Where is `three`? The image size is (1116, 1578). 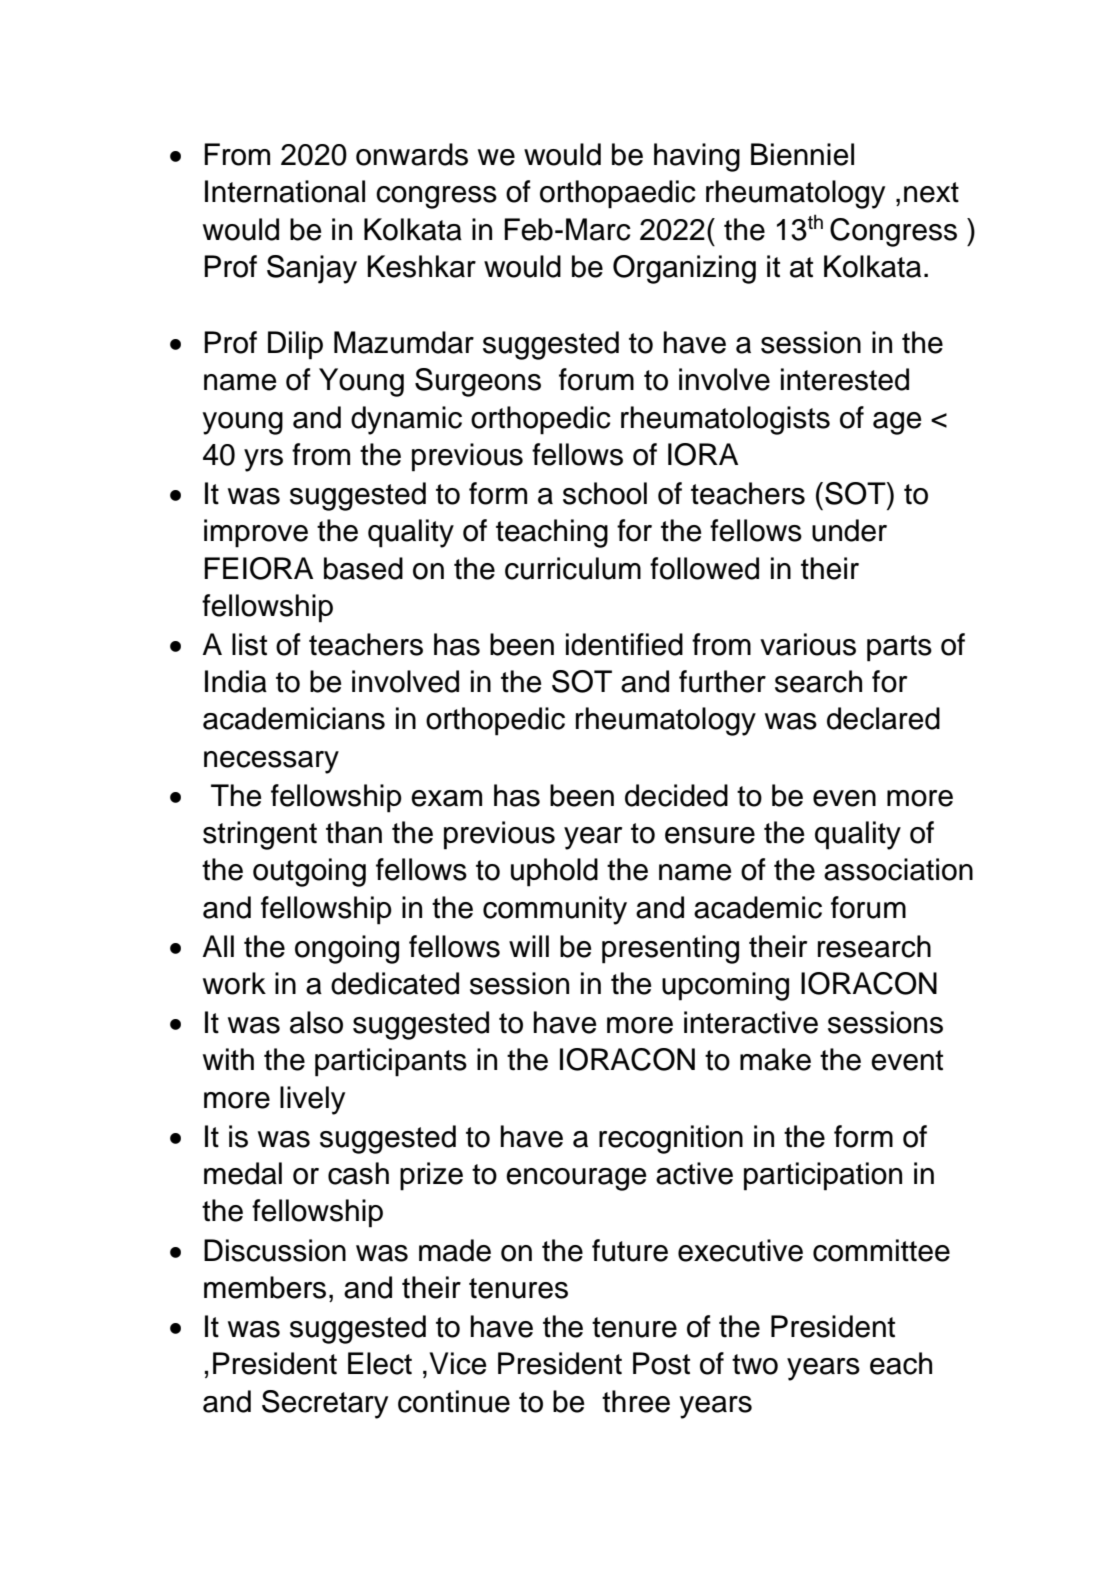 three is located at coordinates (636, 1401).
